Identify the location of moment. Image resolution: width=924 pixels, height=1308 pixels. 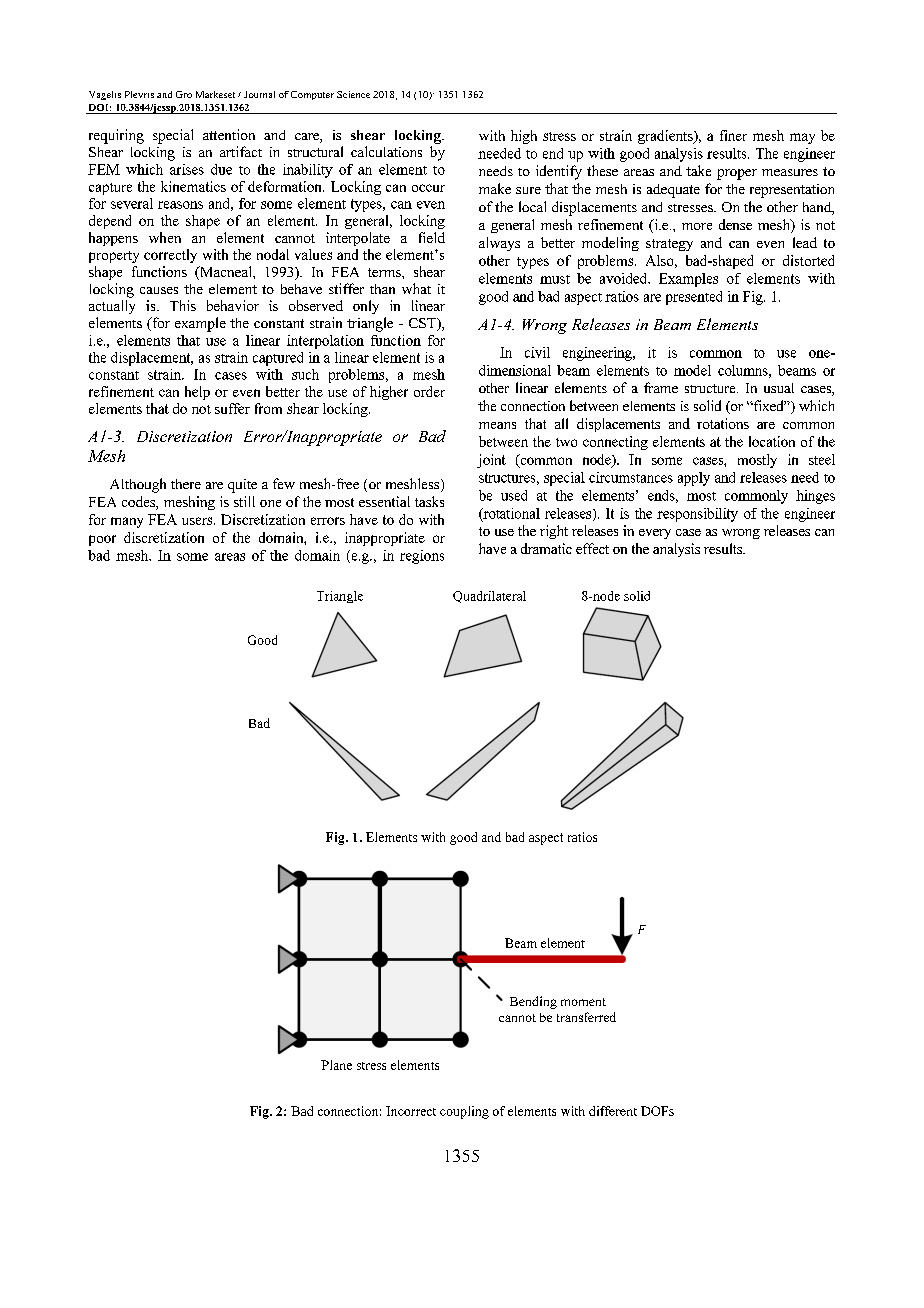
(583, 1002).
